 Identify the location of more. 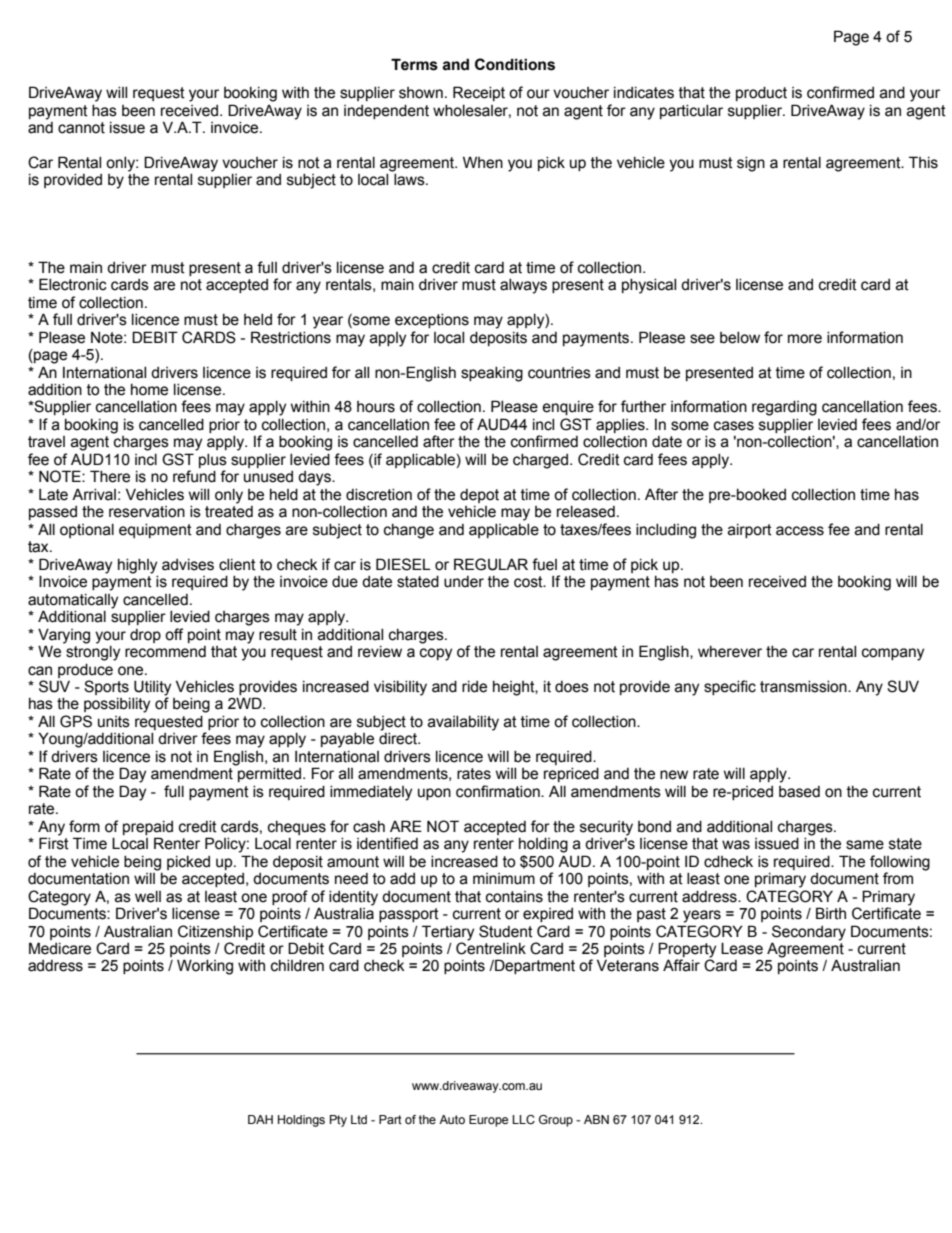
(805, 339).
